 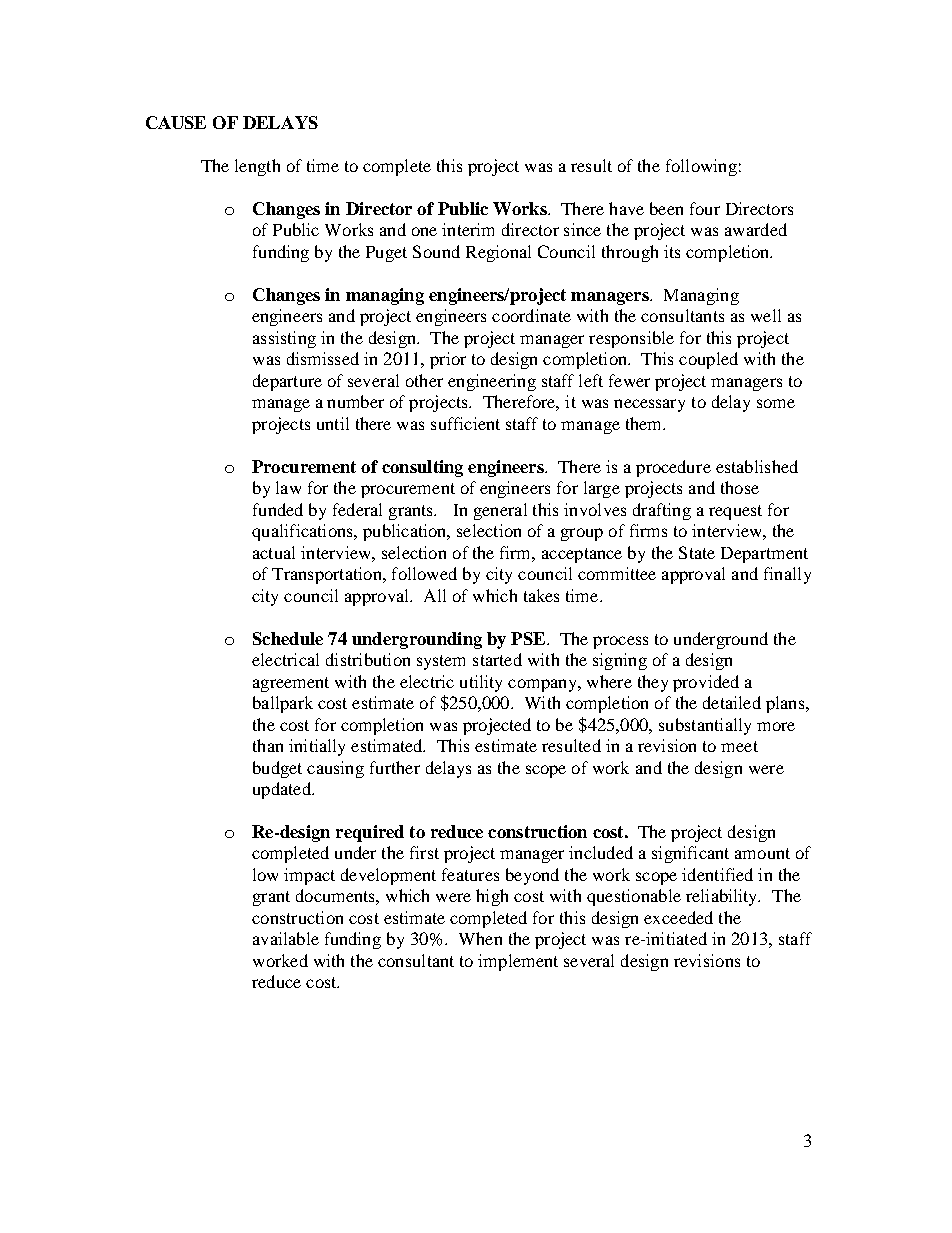 I want to click on provided, so click(x=706, y=683).
